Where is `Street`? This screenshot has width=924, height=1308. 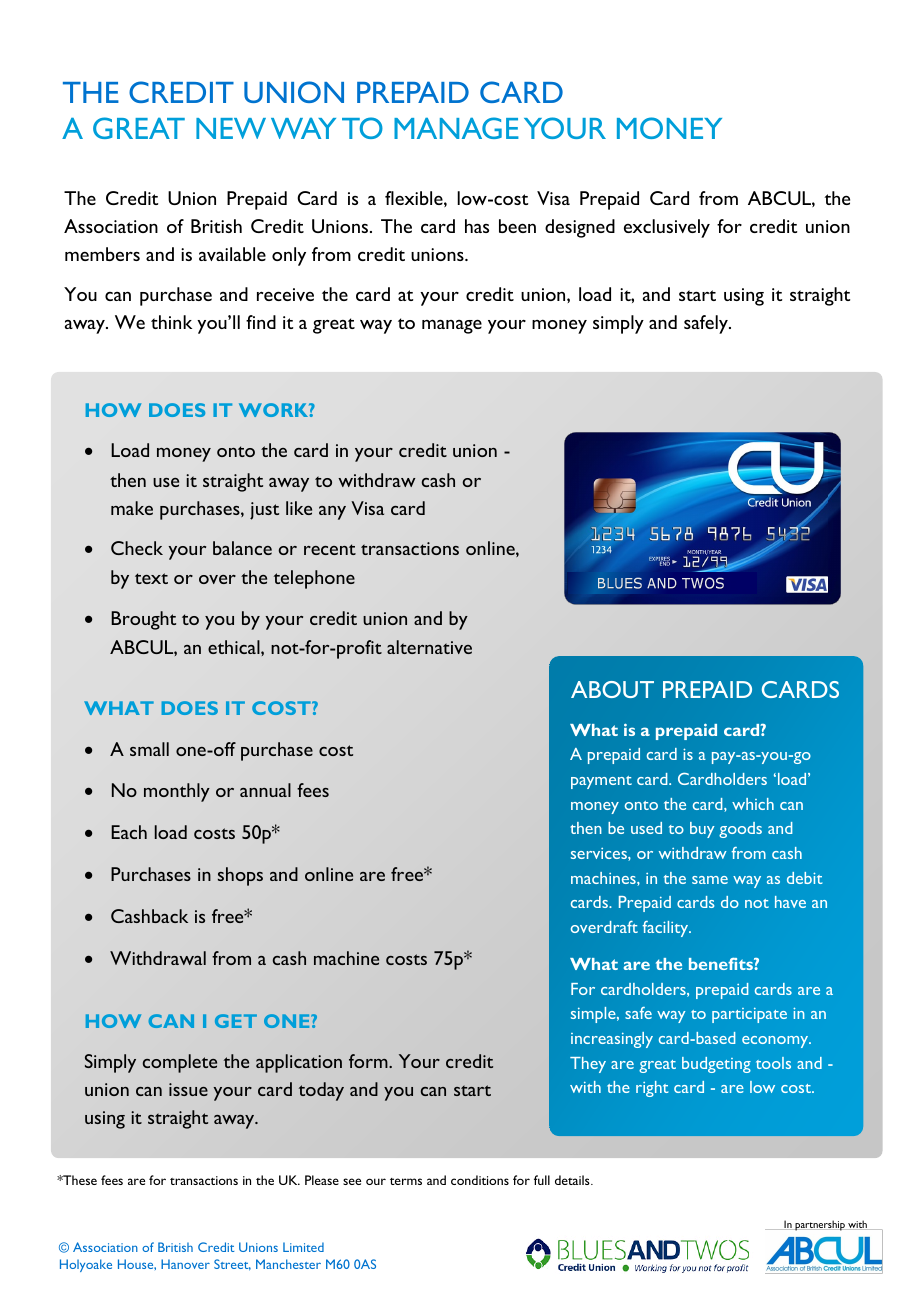
Street is located at coordinates (232, 1264).
